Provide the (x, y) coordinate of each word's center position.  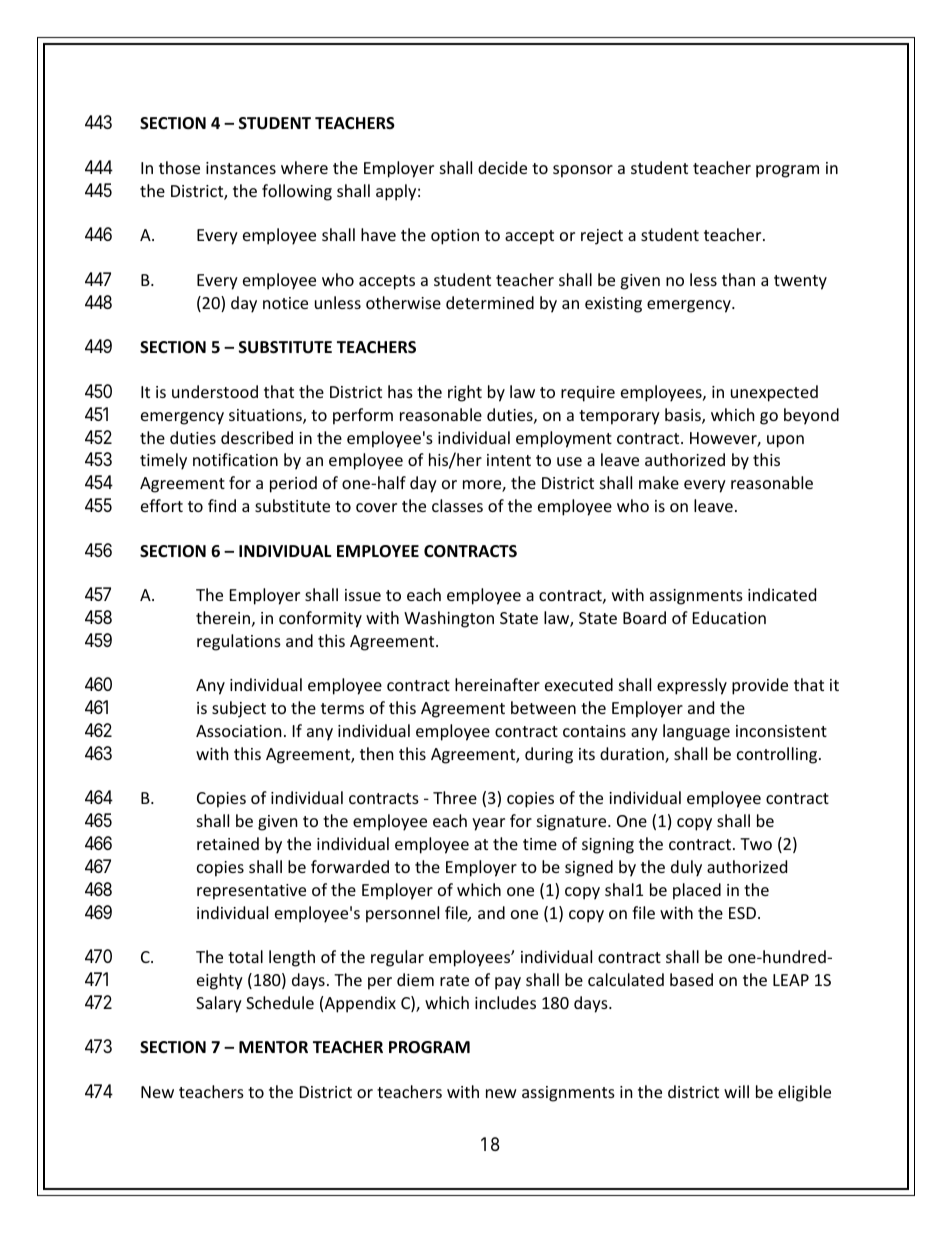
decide (502, 167)
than (738, 279)
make (659, 482)
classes (457, 505)
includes (505, 1002)
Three (455, 797)
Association (239, 731)
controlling (778, 755)
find (222, 505)
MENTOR (273, 1047)
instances (241, 168)
